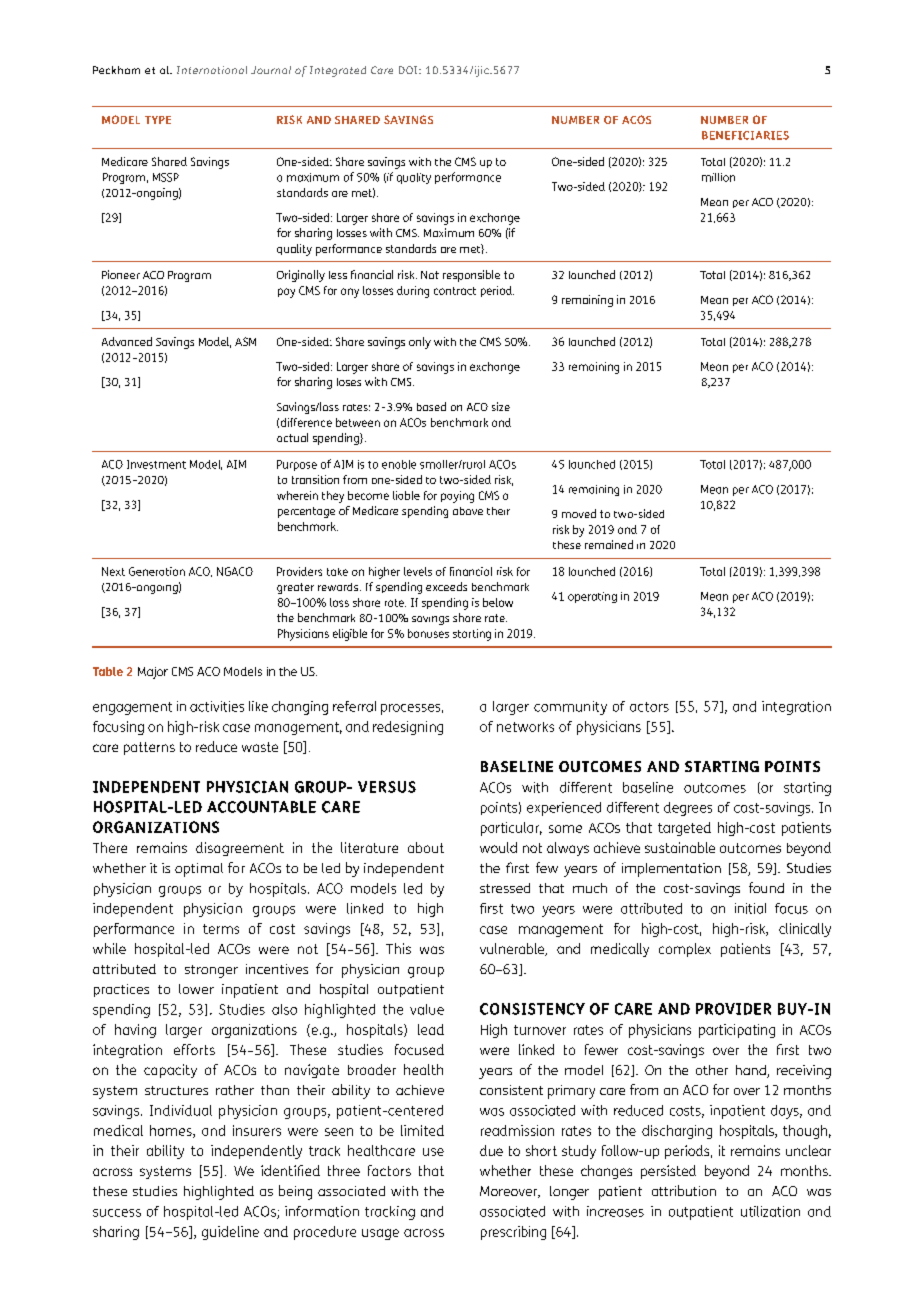 The height and width of the page is (1308, 924). I want to click on guideline, so click(230, 1233).
